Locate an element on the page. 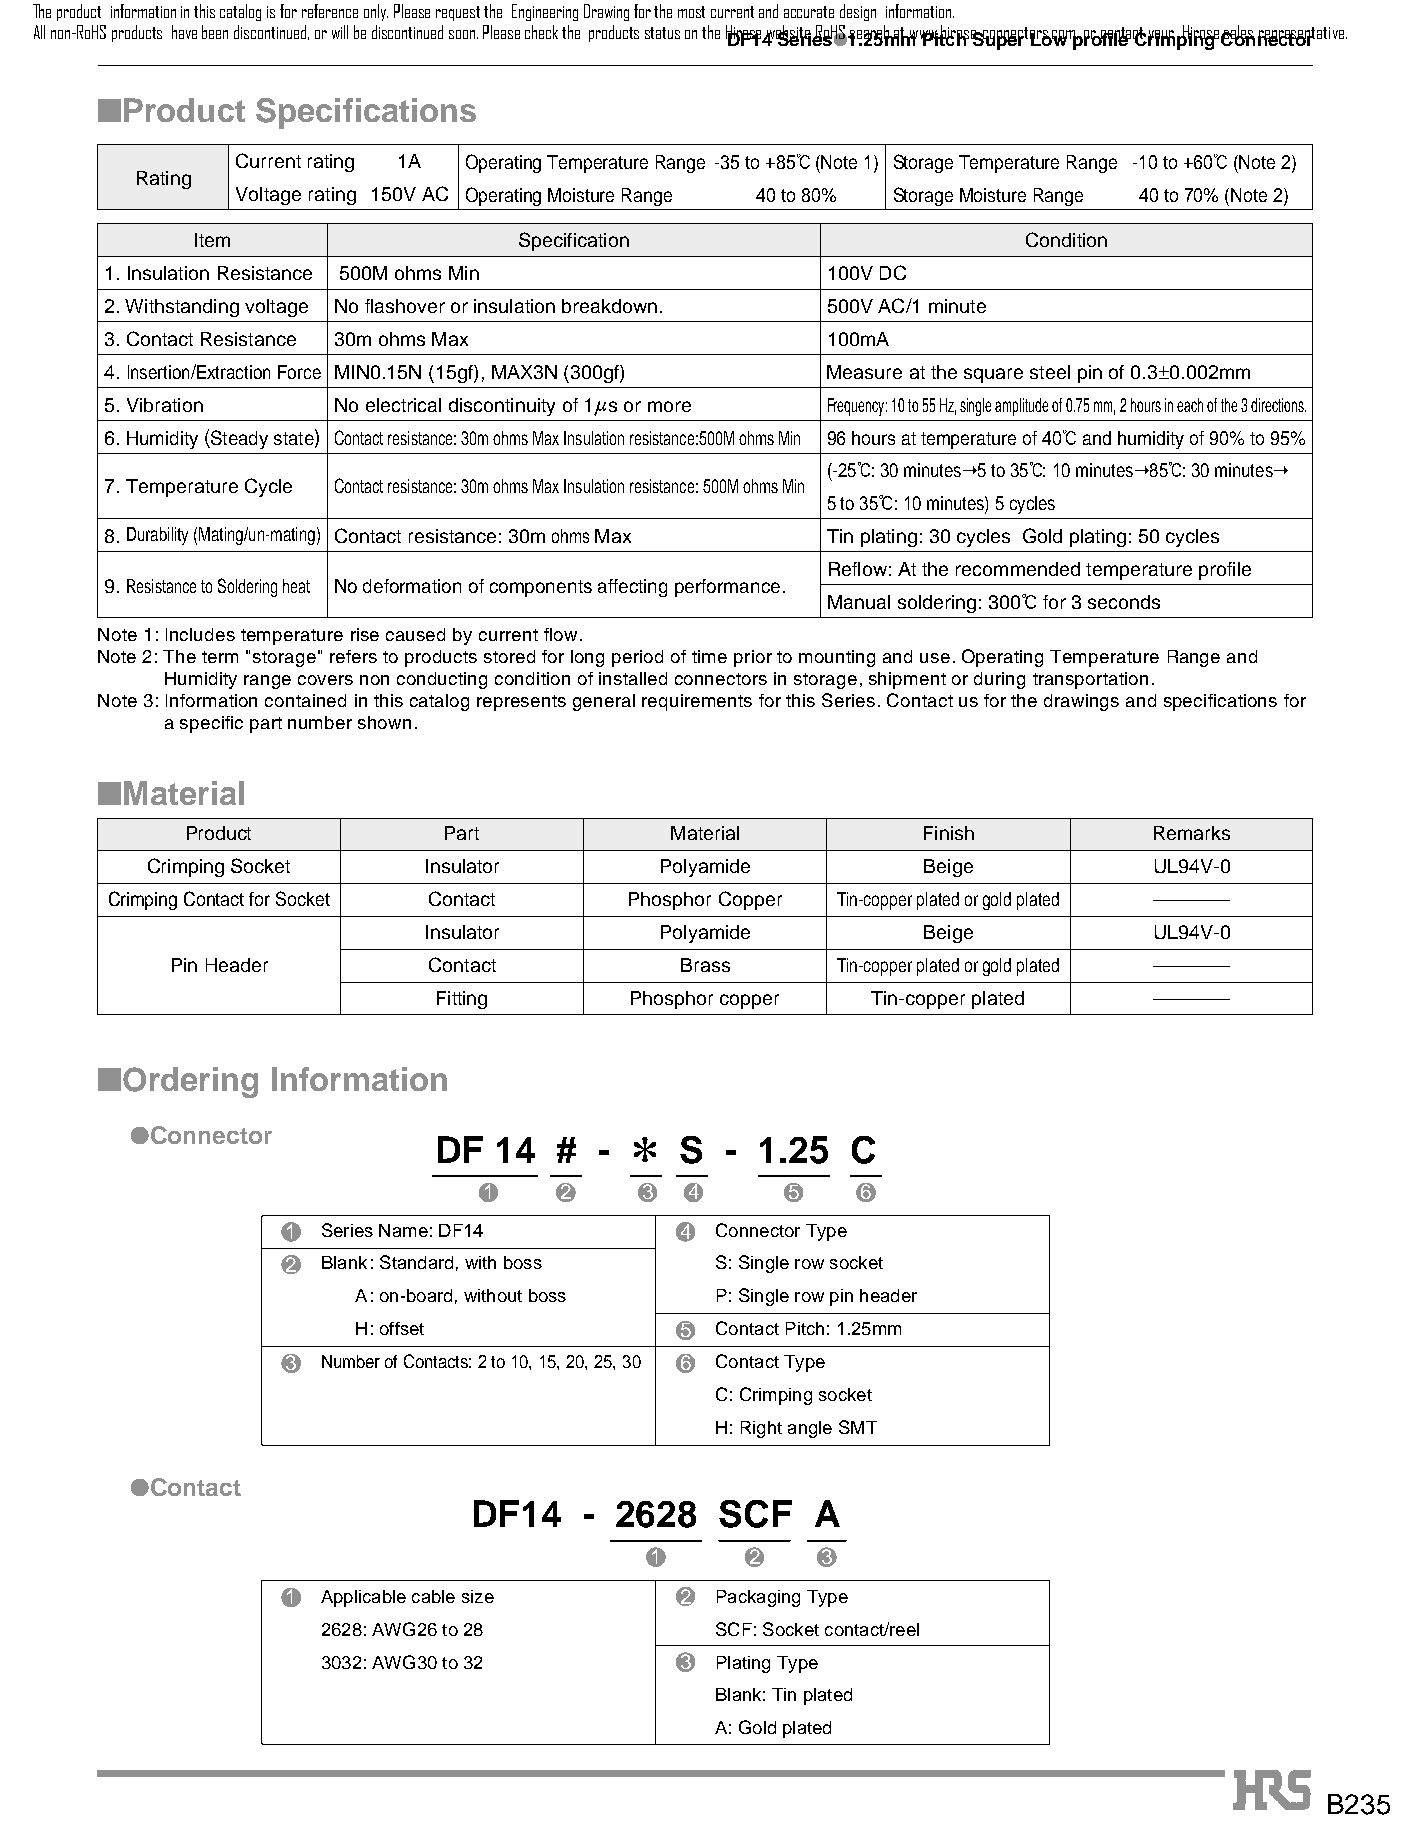  your is located at coordinates (1160, 37).
